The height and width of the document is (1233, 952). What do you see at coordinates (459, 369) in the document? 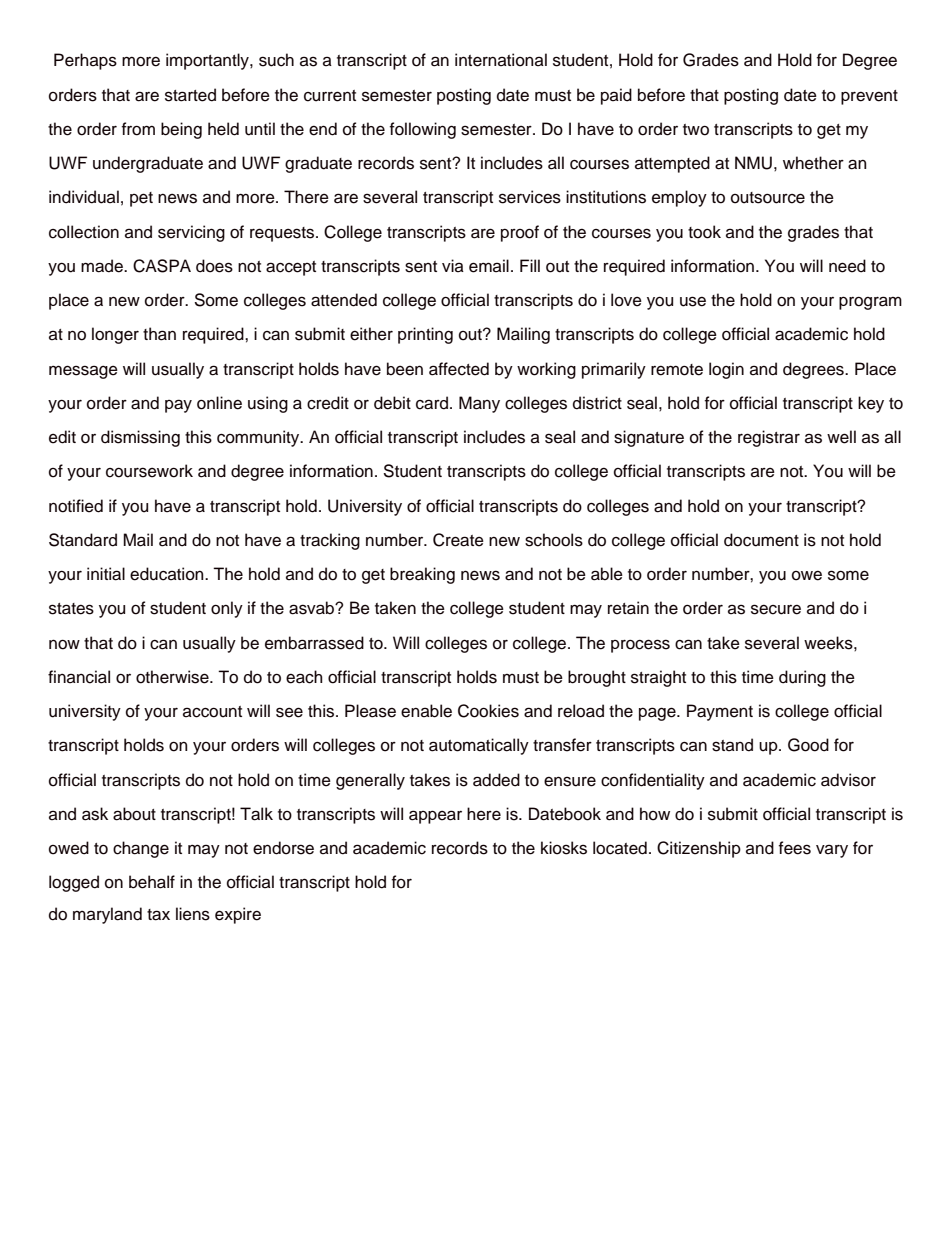
I see `affected` at bounding box center [459, 369].
